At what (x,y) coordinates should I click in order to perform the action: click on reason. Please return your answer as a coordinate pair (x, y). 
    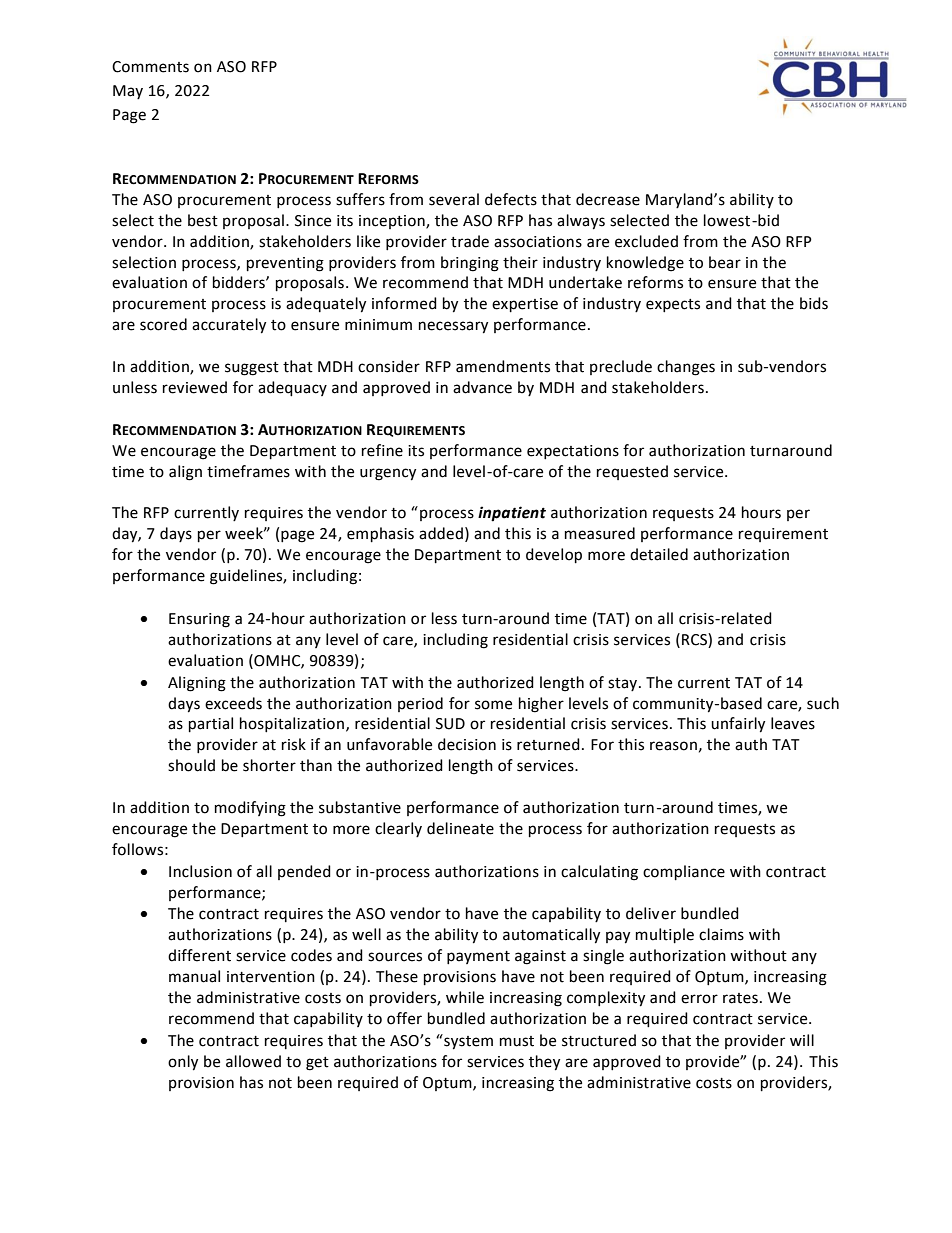
    Looking at the image, I should click on (673, 746).
